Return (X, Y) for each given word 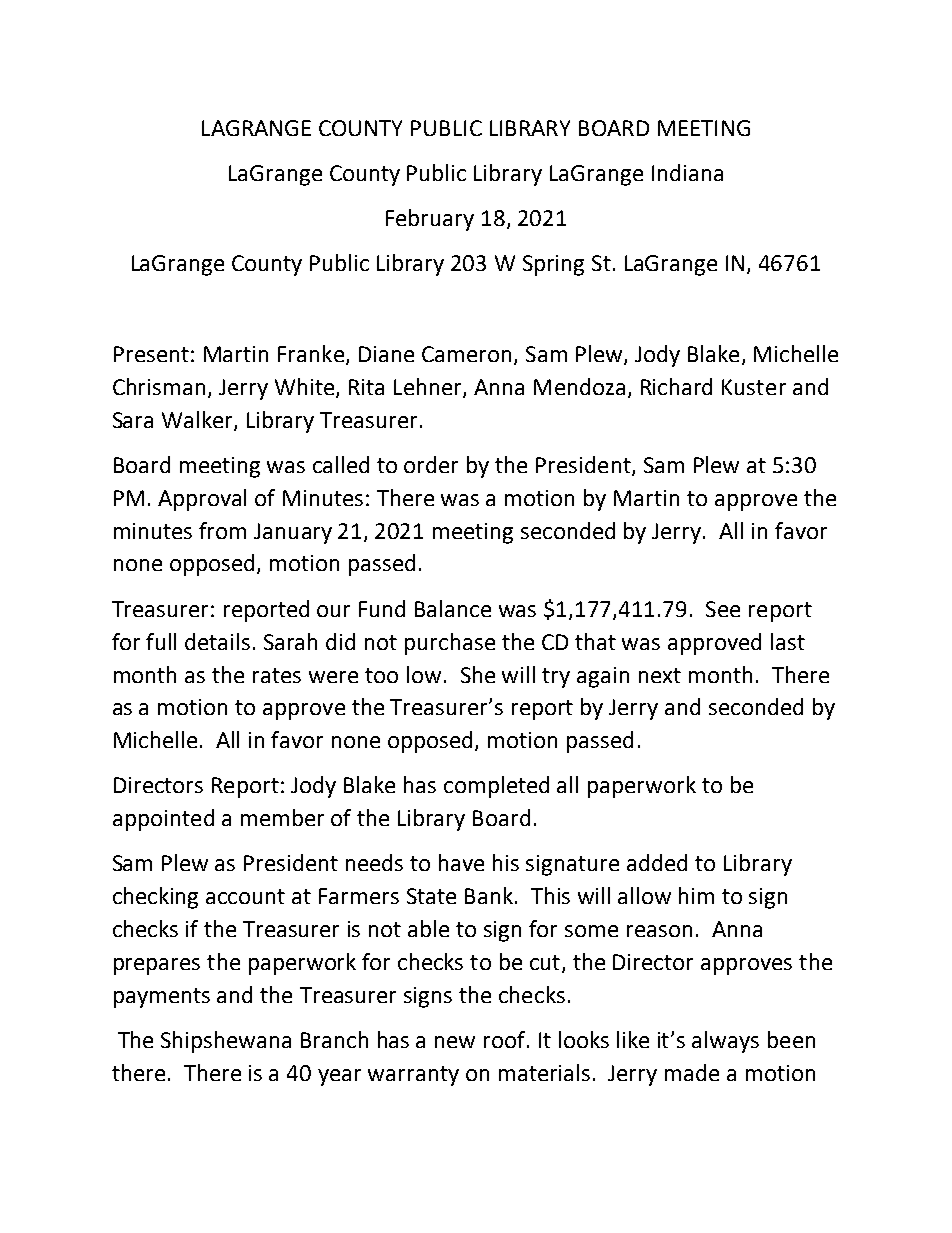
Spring (553, 265)
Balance (453, 608)
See (723, 609)
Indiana (687, 172)
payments (162, 998)
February (430, 220)
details (217, 641)
